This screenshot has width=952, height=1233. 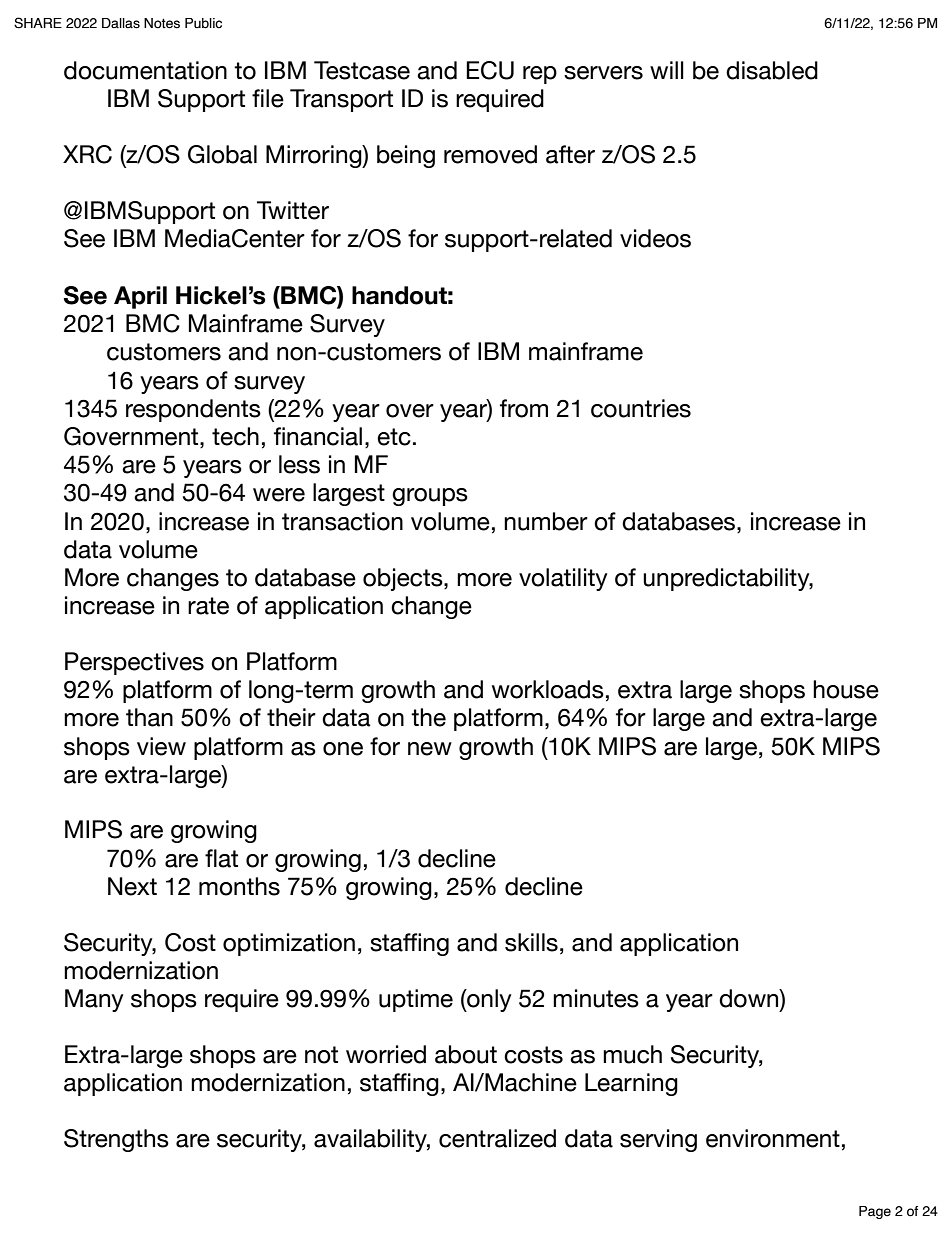 What do you see at coordinates (773, 1138) in the screenshot?
I see `environment` at bounding box center [773, 1138].
